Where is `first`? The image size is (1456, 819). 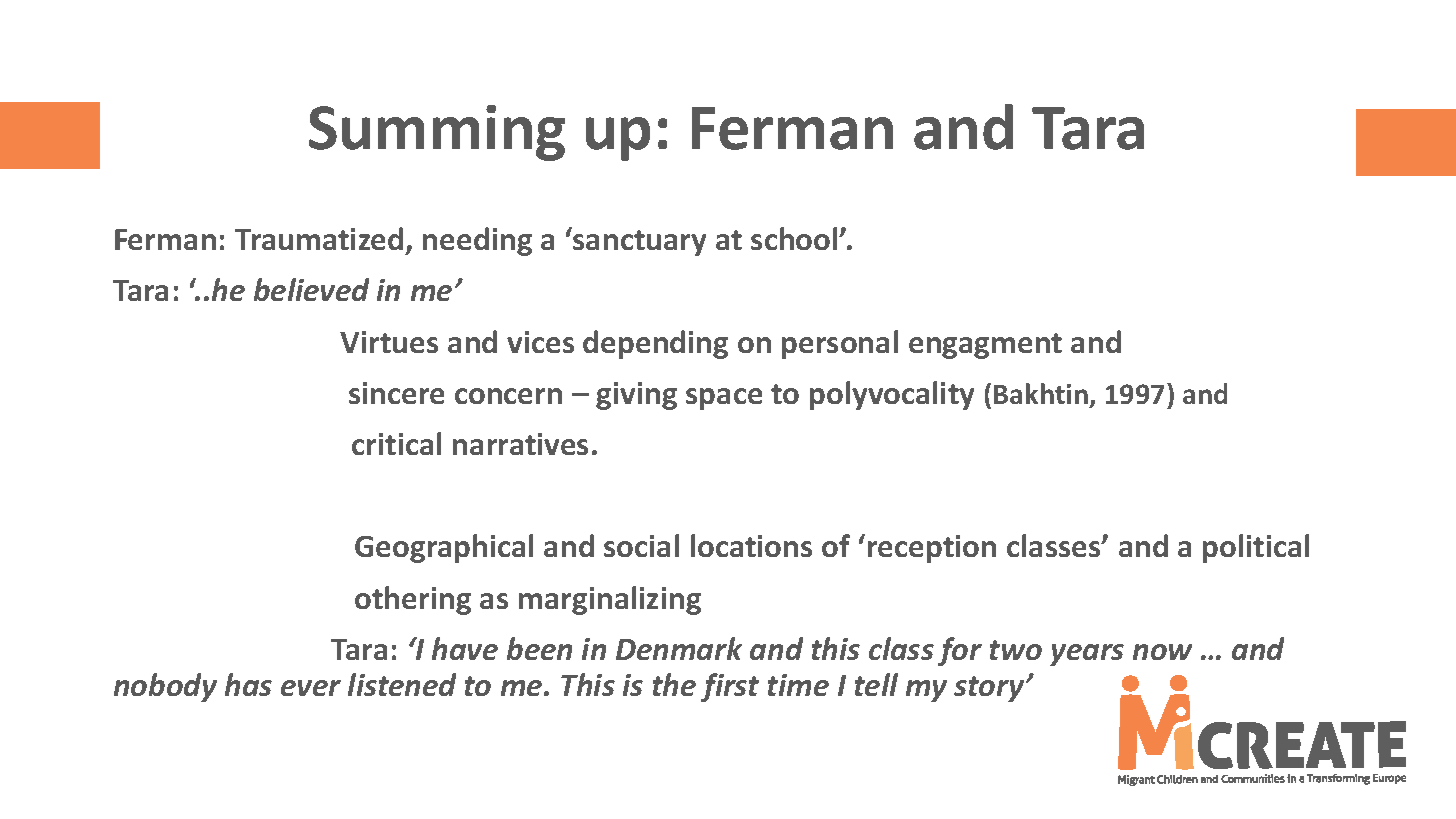 first is located at coordinates (730, 687).
